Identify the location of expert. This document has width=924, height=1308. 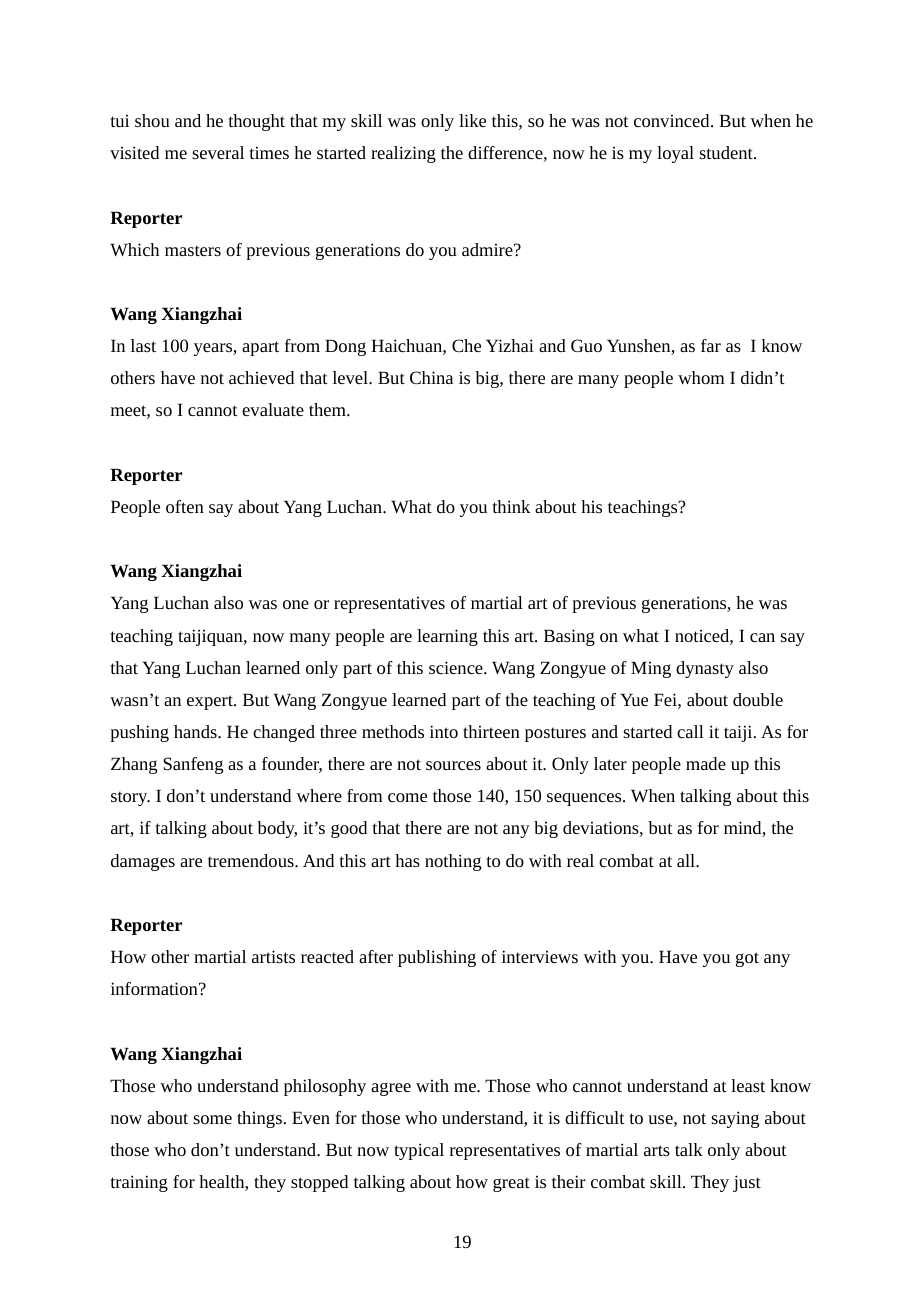
(211, 702).
